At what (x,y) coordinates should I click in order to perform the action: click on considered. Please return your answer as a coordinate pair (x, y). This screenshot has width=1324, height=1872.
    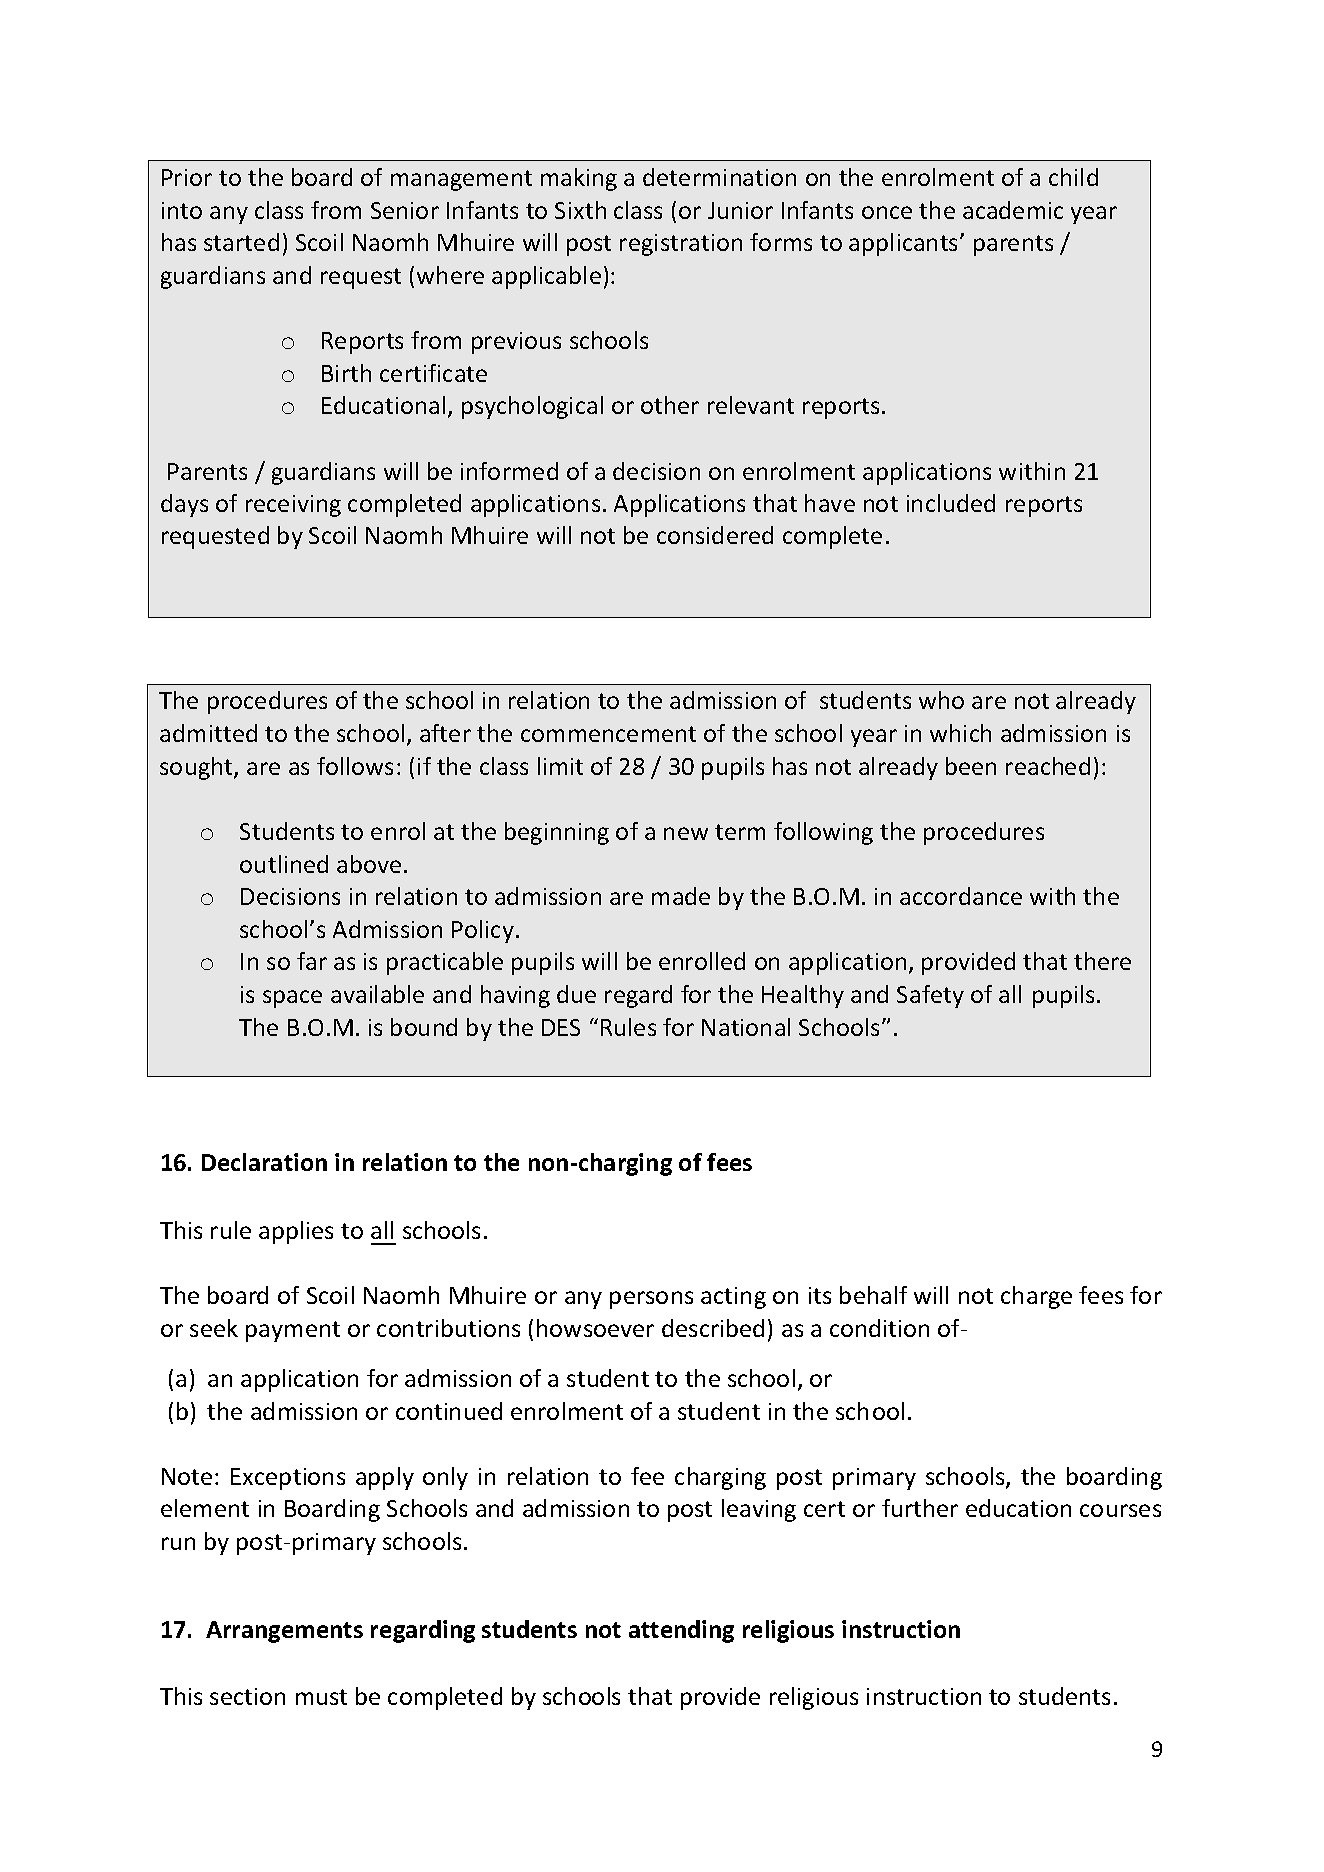
    Looking at the image, I should click on (715, 535).
